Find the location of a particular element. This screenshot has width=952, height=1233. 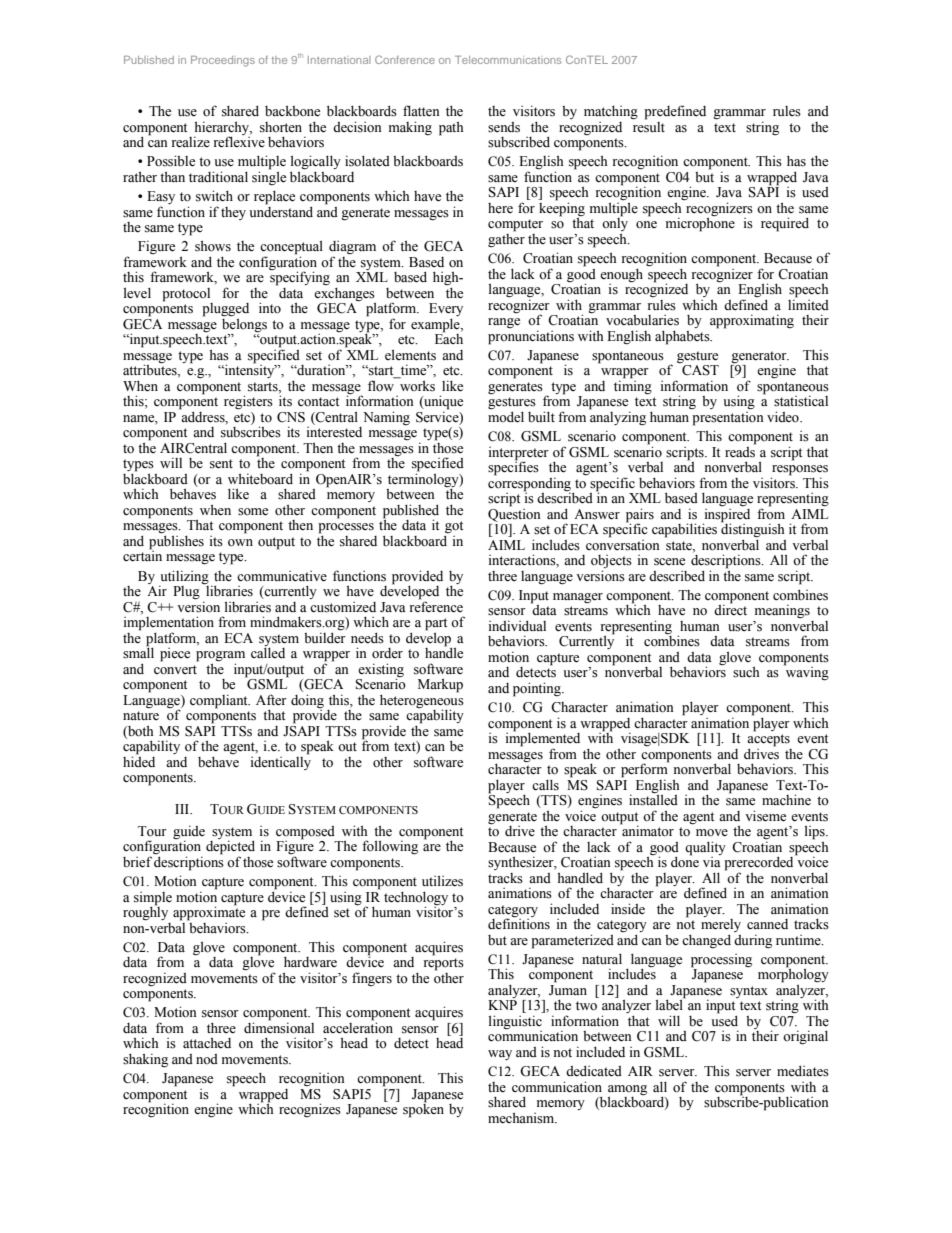

reads is located at coordinates (740, 451).
